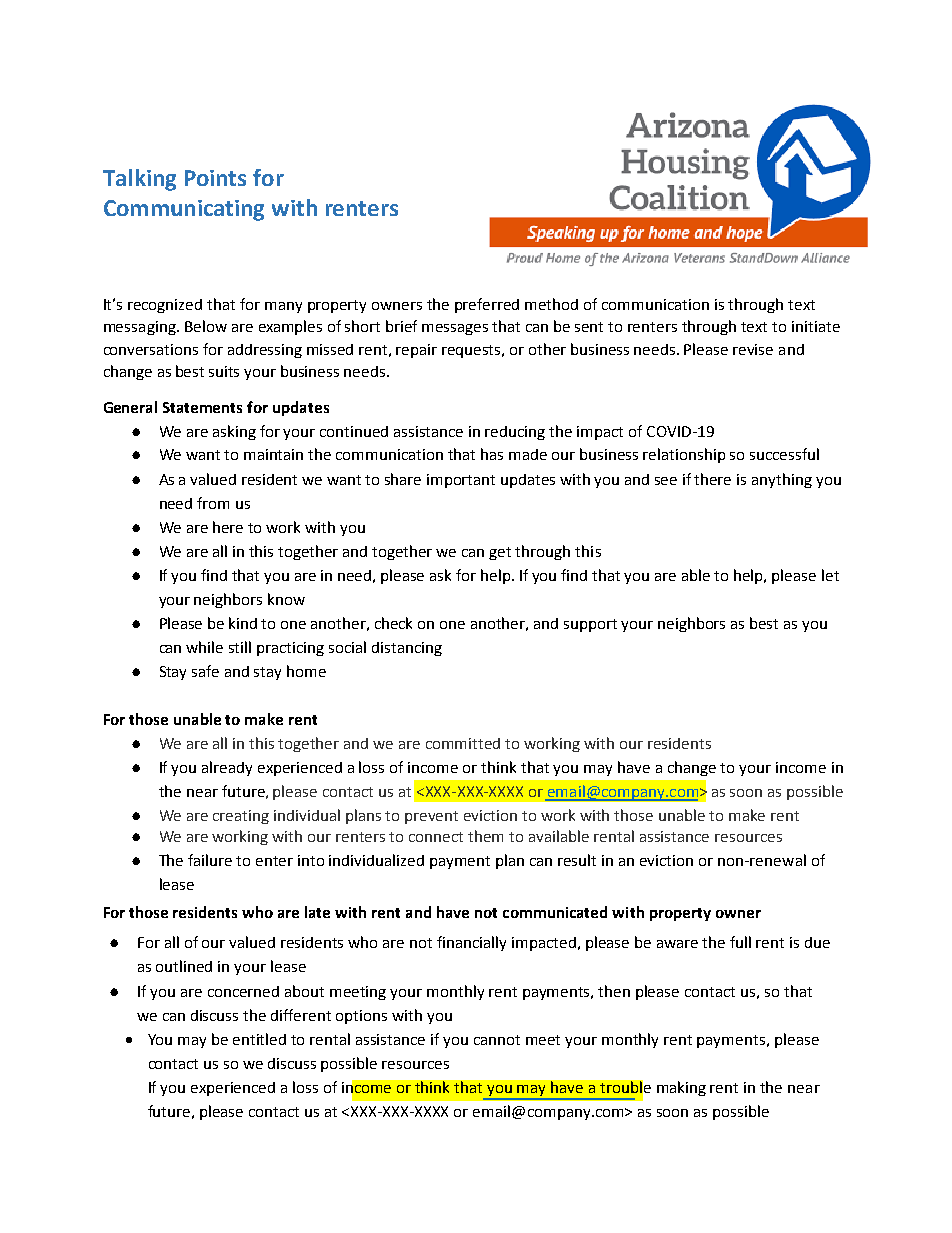  What do you see at coordinates (816, 326) in the page?
I see `initiate` at bounding box center [816, 326].
